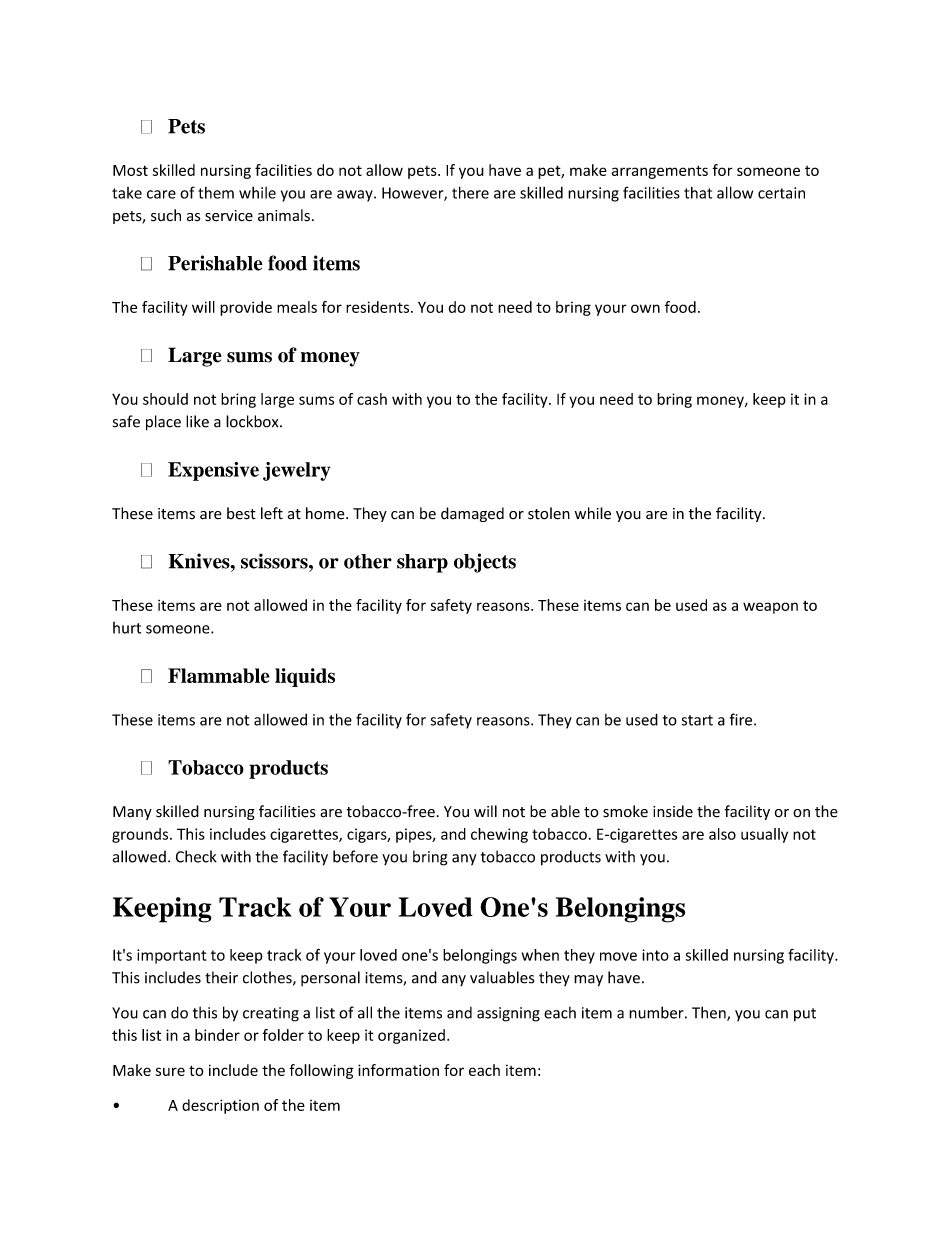  I want to click on damaged, so click(472, 514).
